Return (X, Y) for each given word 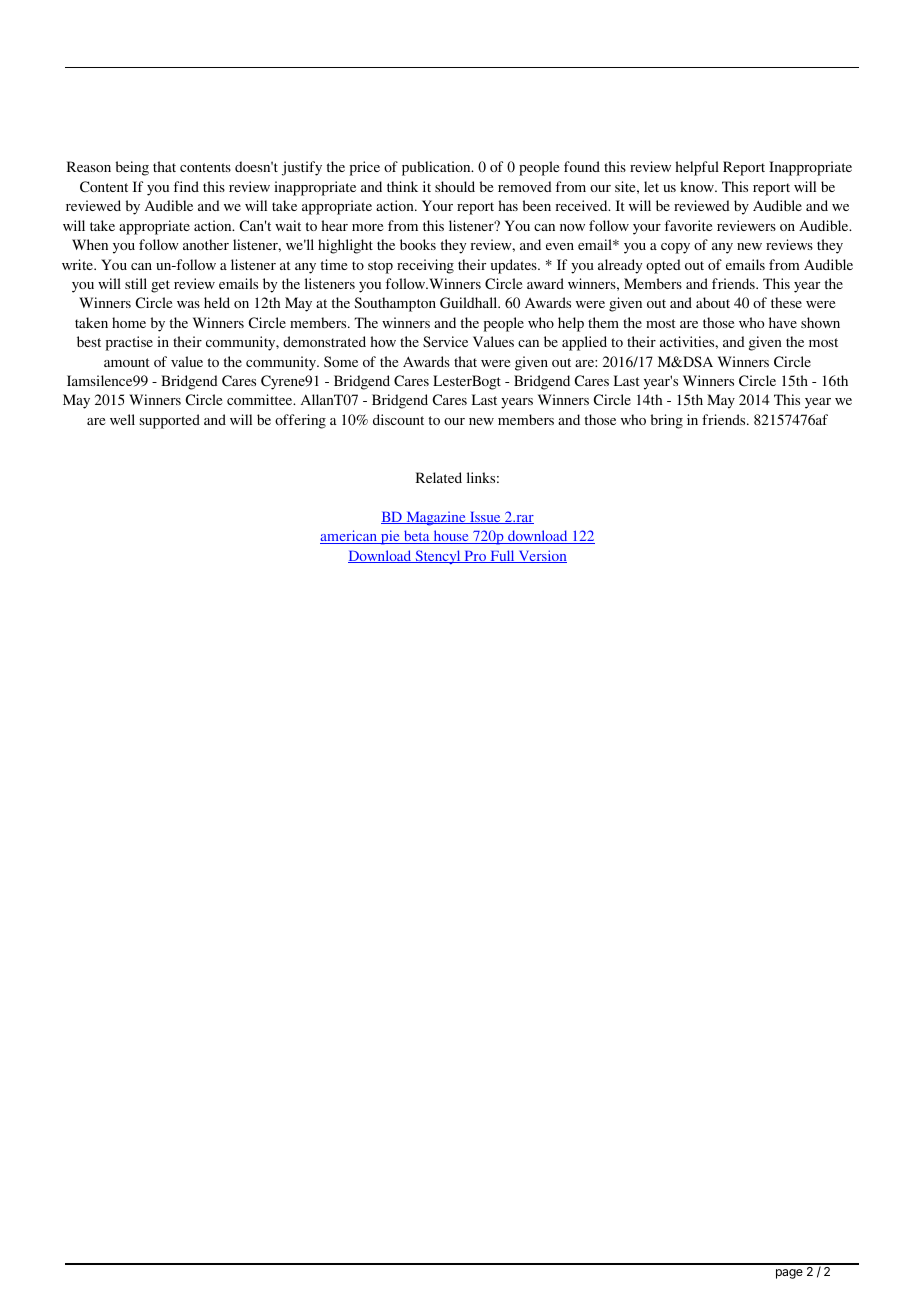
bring (667, 421)
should (455, 186)
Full (502, 556)
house (451, 537)
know (698, 186)
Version (541, 556)
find (186, 186)
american (349, 537)
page (789, 1274)
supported (170, 421)
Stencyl (438, 557)
